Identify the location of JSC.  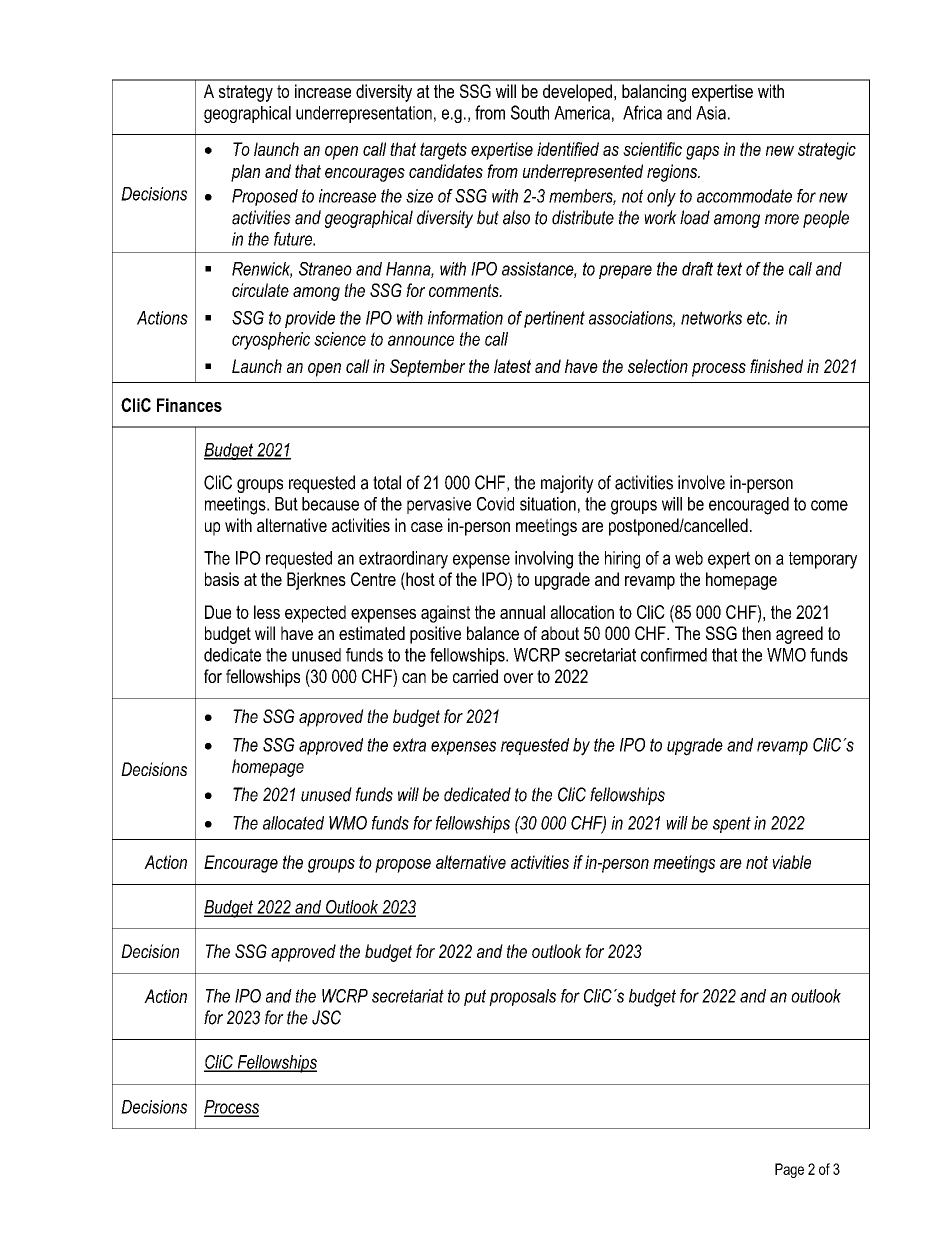
(326, 1017).
